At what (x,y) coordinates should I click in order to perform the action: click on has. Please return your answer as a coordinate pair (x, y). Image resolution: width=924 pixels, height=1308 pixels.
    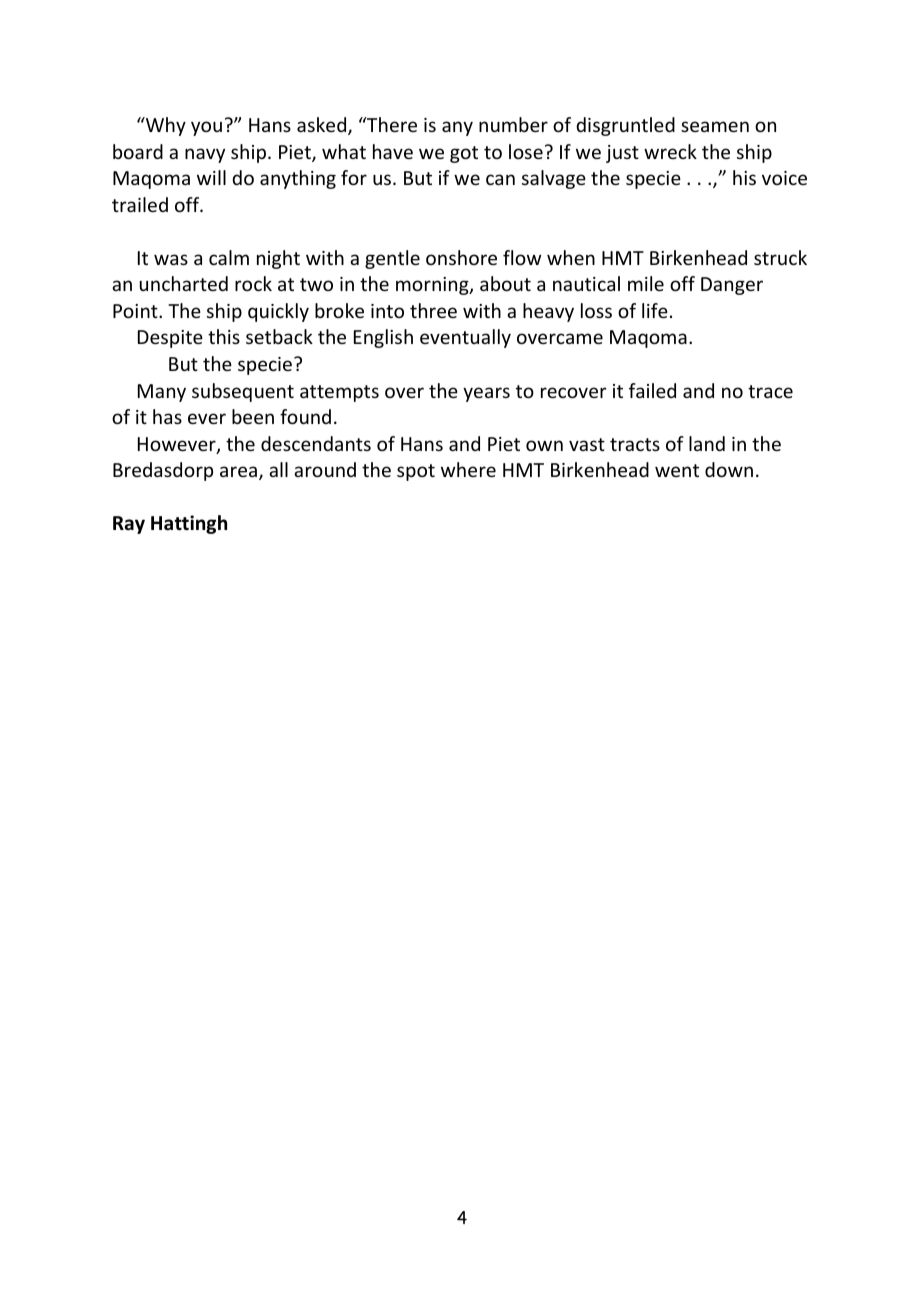
    Looking at the image, I should click on (167, 416).
